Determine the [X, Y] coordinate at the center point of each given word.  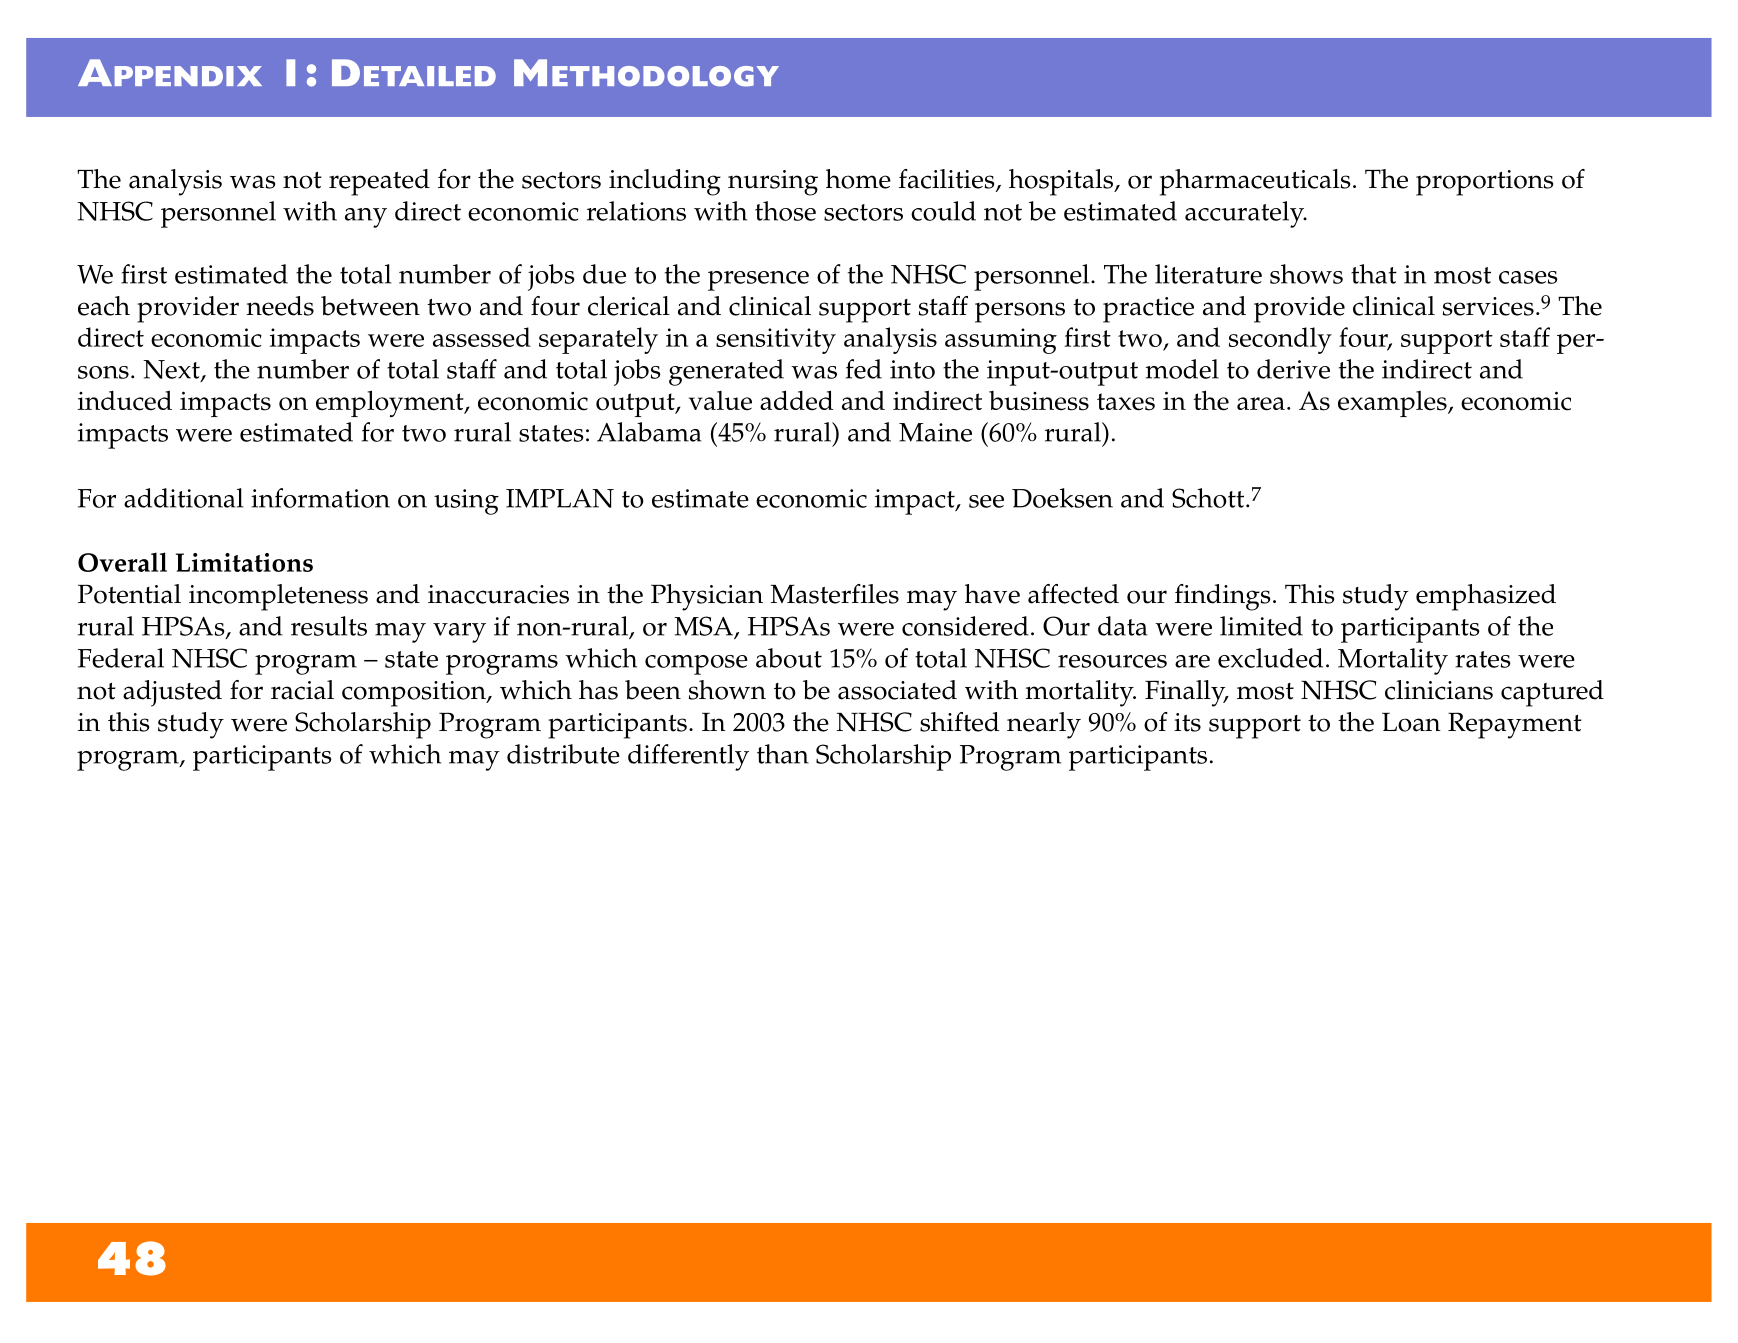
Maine [935, 432]
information [320, 498]
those [785, 211]
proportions [1484, 183]
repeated [379, 182]
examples [1393, 403]
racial [302, 690]
